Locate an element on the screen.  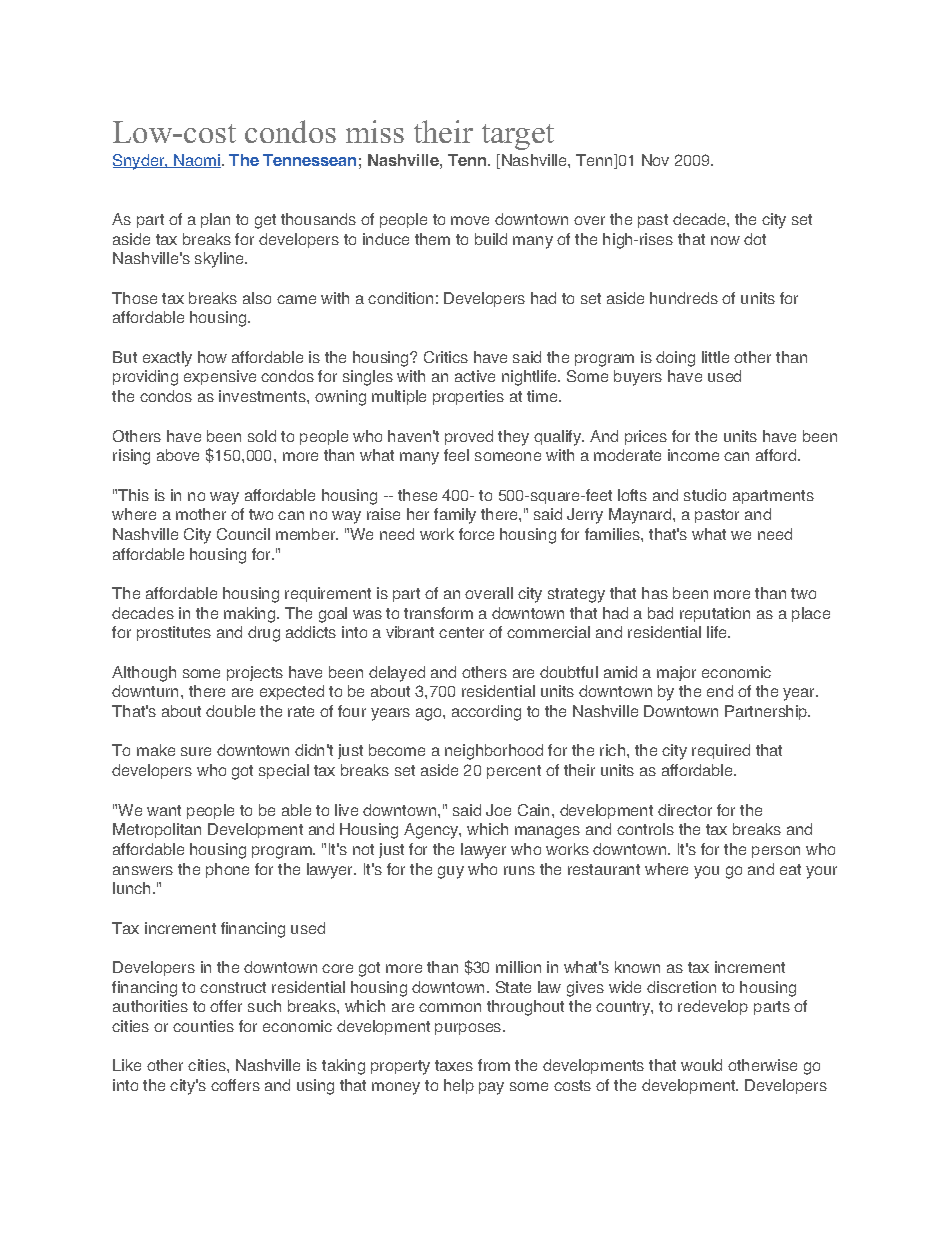
neighborhood is located at coordinates (494, 752).
